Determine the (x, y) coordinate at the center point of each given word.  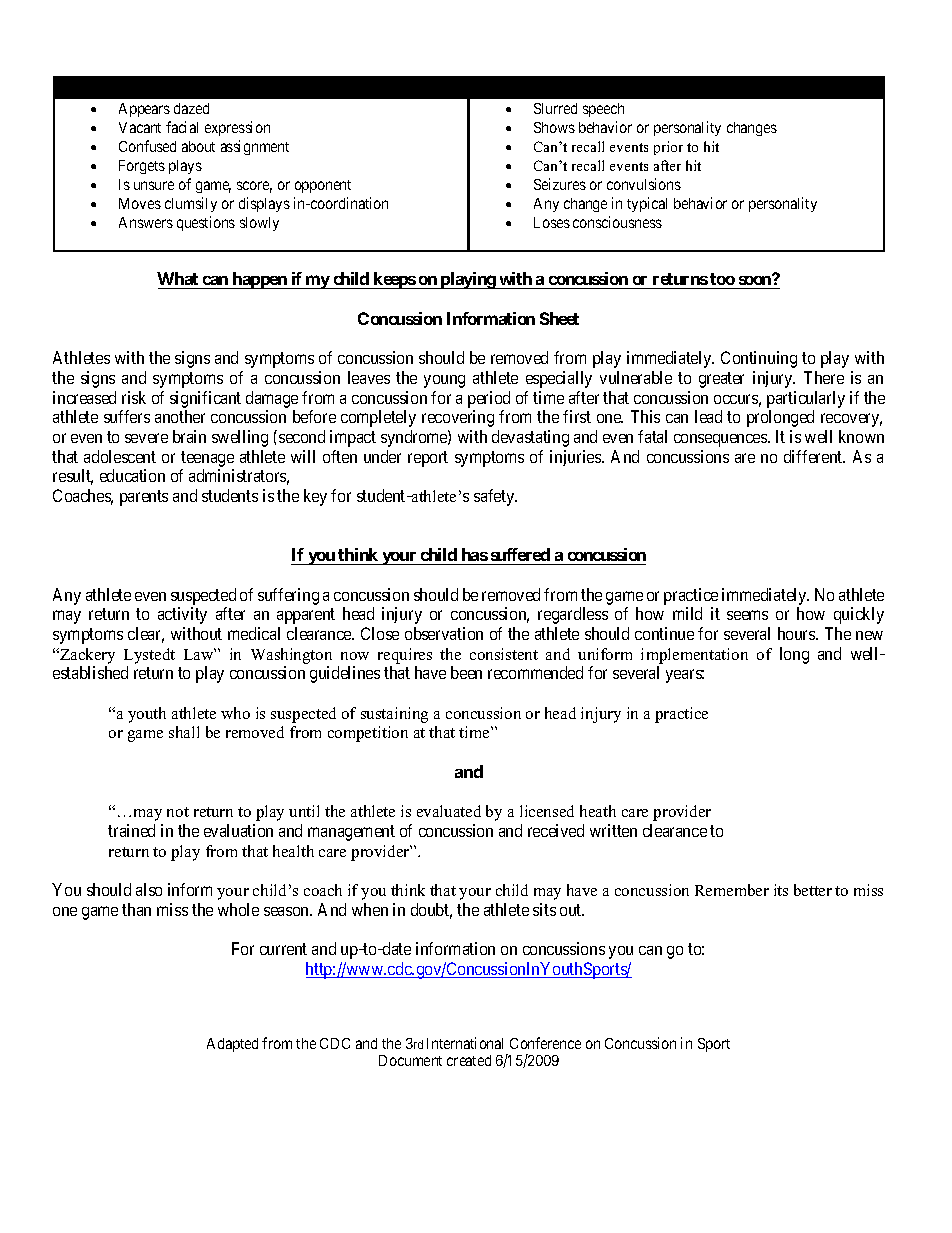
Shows (554, 127)
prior (668, 148)
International (465, 1043)
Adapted (232, 1045)
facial (182, 127)
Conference (545, 1043)
